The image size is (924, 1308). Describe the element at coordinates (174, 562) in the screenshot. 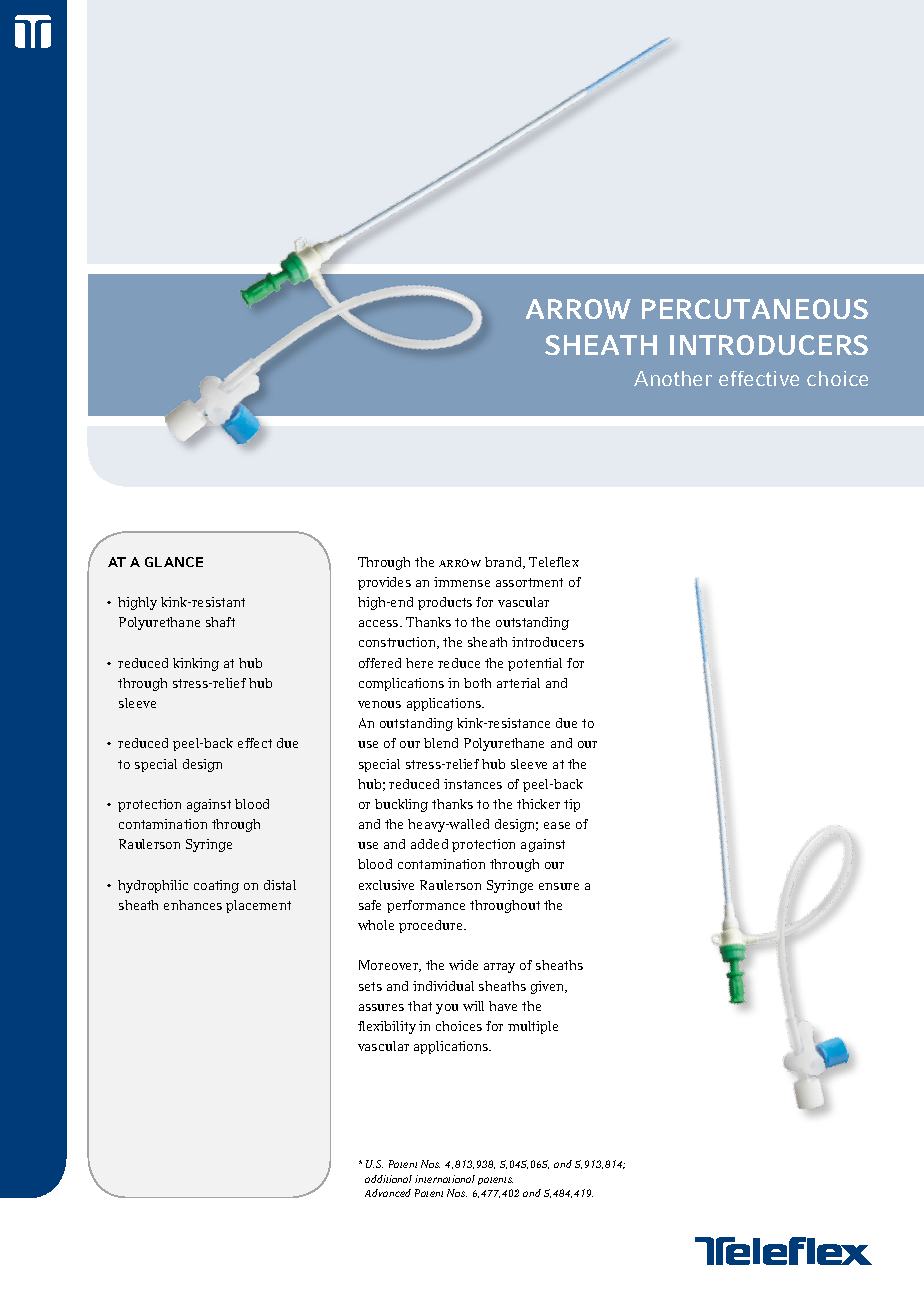

I see `glance` at that location.
